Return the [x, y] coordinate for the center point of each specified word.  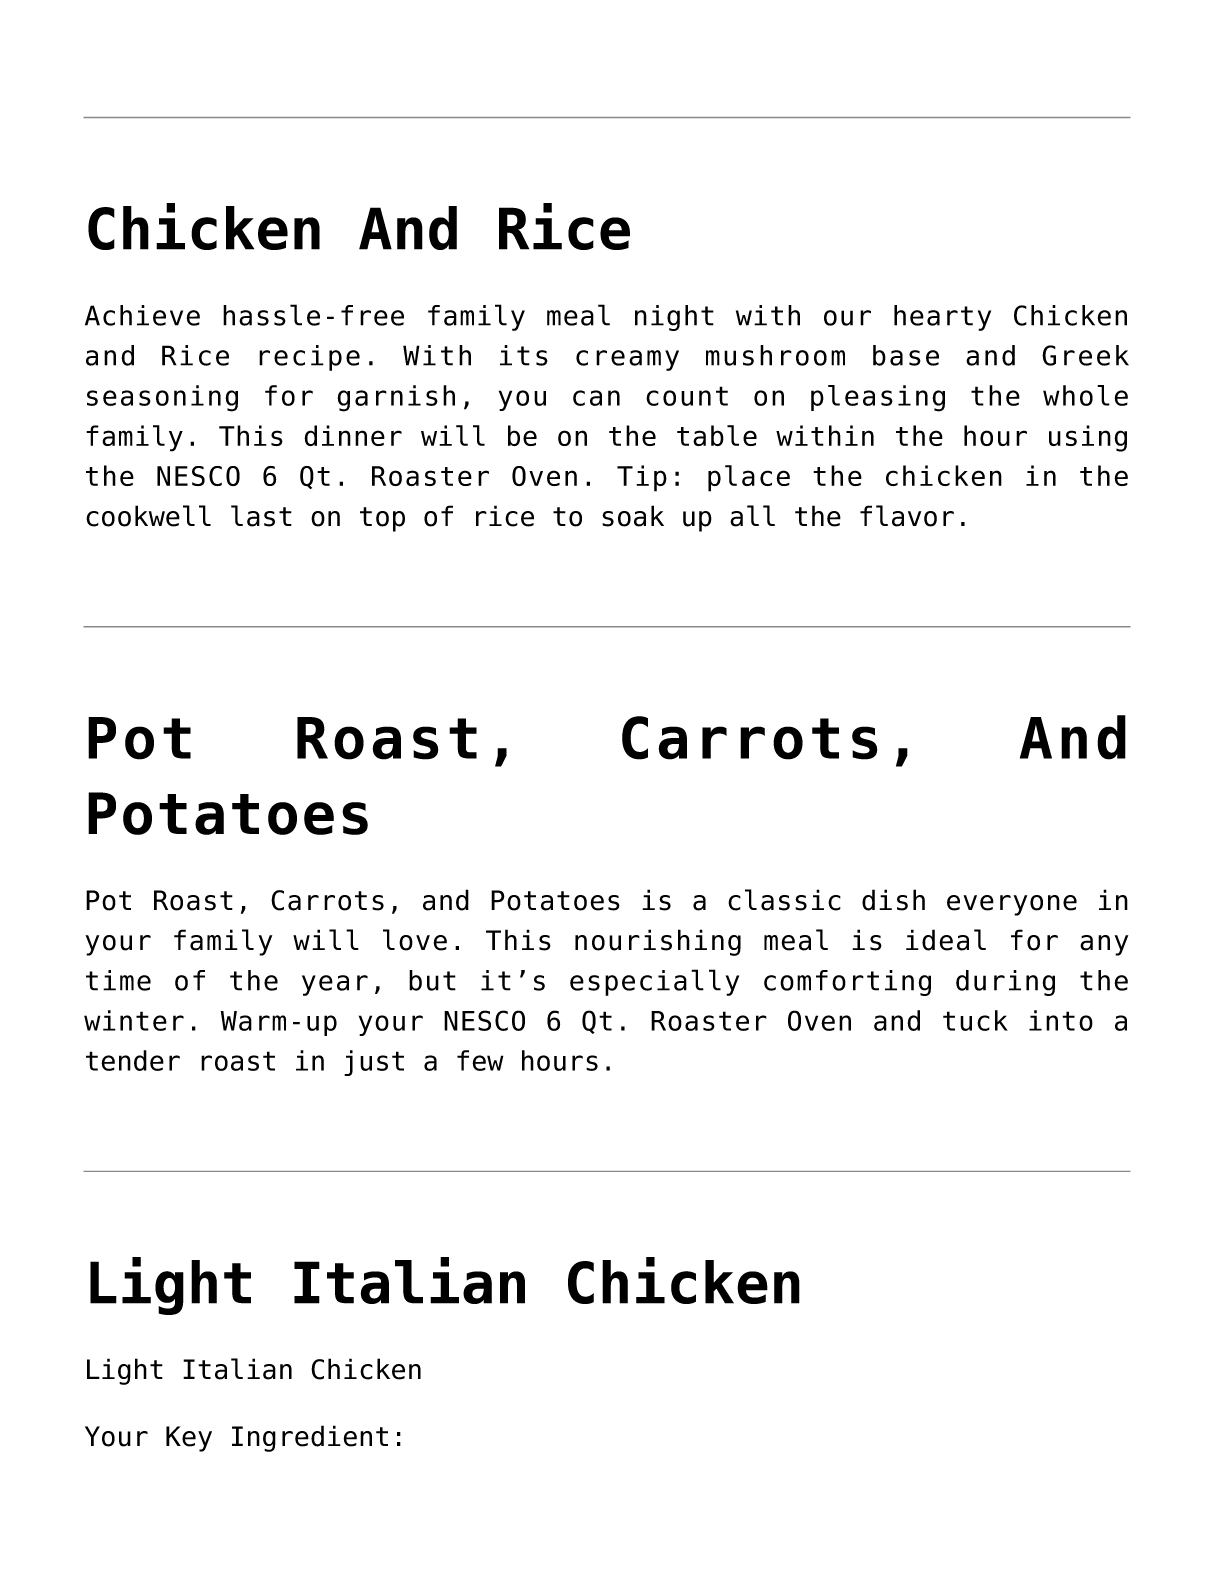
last [261, 516]
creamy [627, 360]
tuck [975, 1020]
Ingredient [310, 1438]
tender [133, 1060]
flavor [907, 516]
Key [189, 1439]
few [480, 1060]
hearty [942, 318]
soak [633, 516]
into [1061, 1020]
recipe [309, 358]
